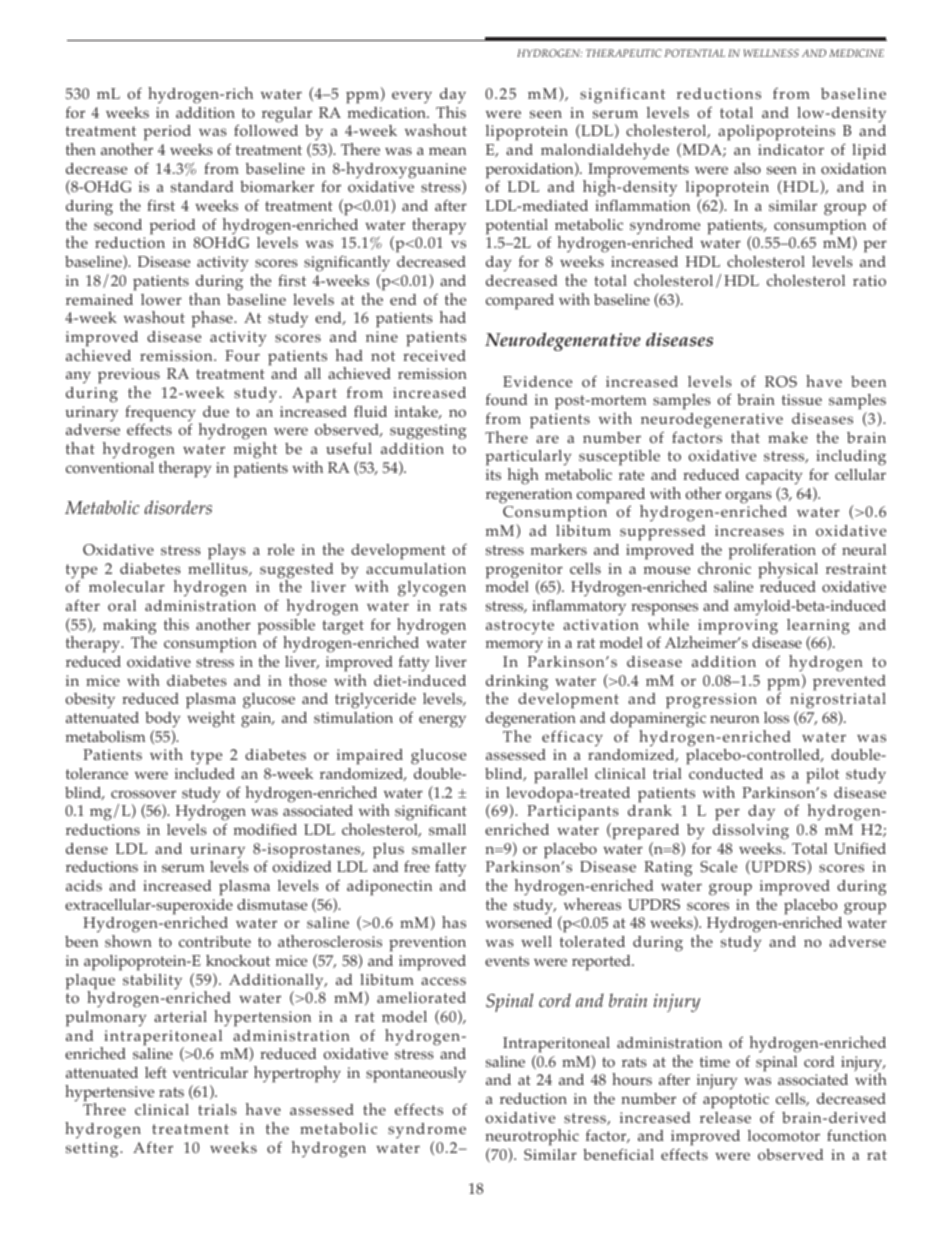 The height and width of the document is (1233, 952). Describe the element at coordinates (122, 606) in the document. I see `oral` at that location.
